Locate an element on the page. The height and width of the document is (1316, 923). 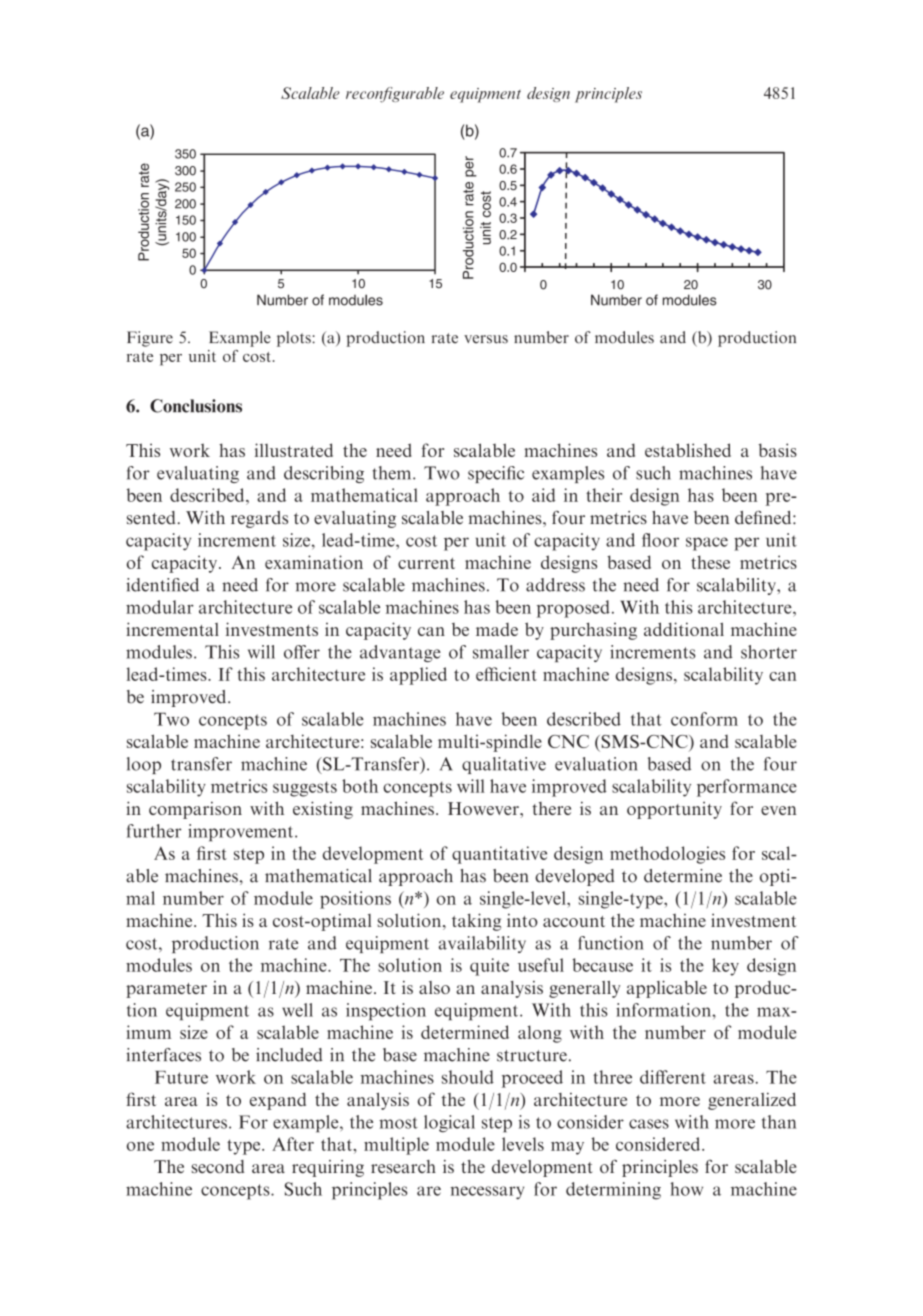
shorter is located at coordinates (769, 652).
